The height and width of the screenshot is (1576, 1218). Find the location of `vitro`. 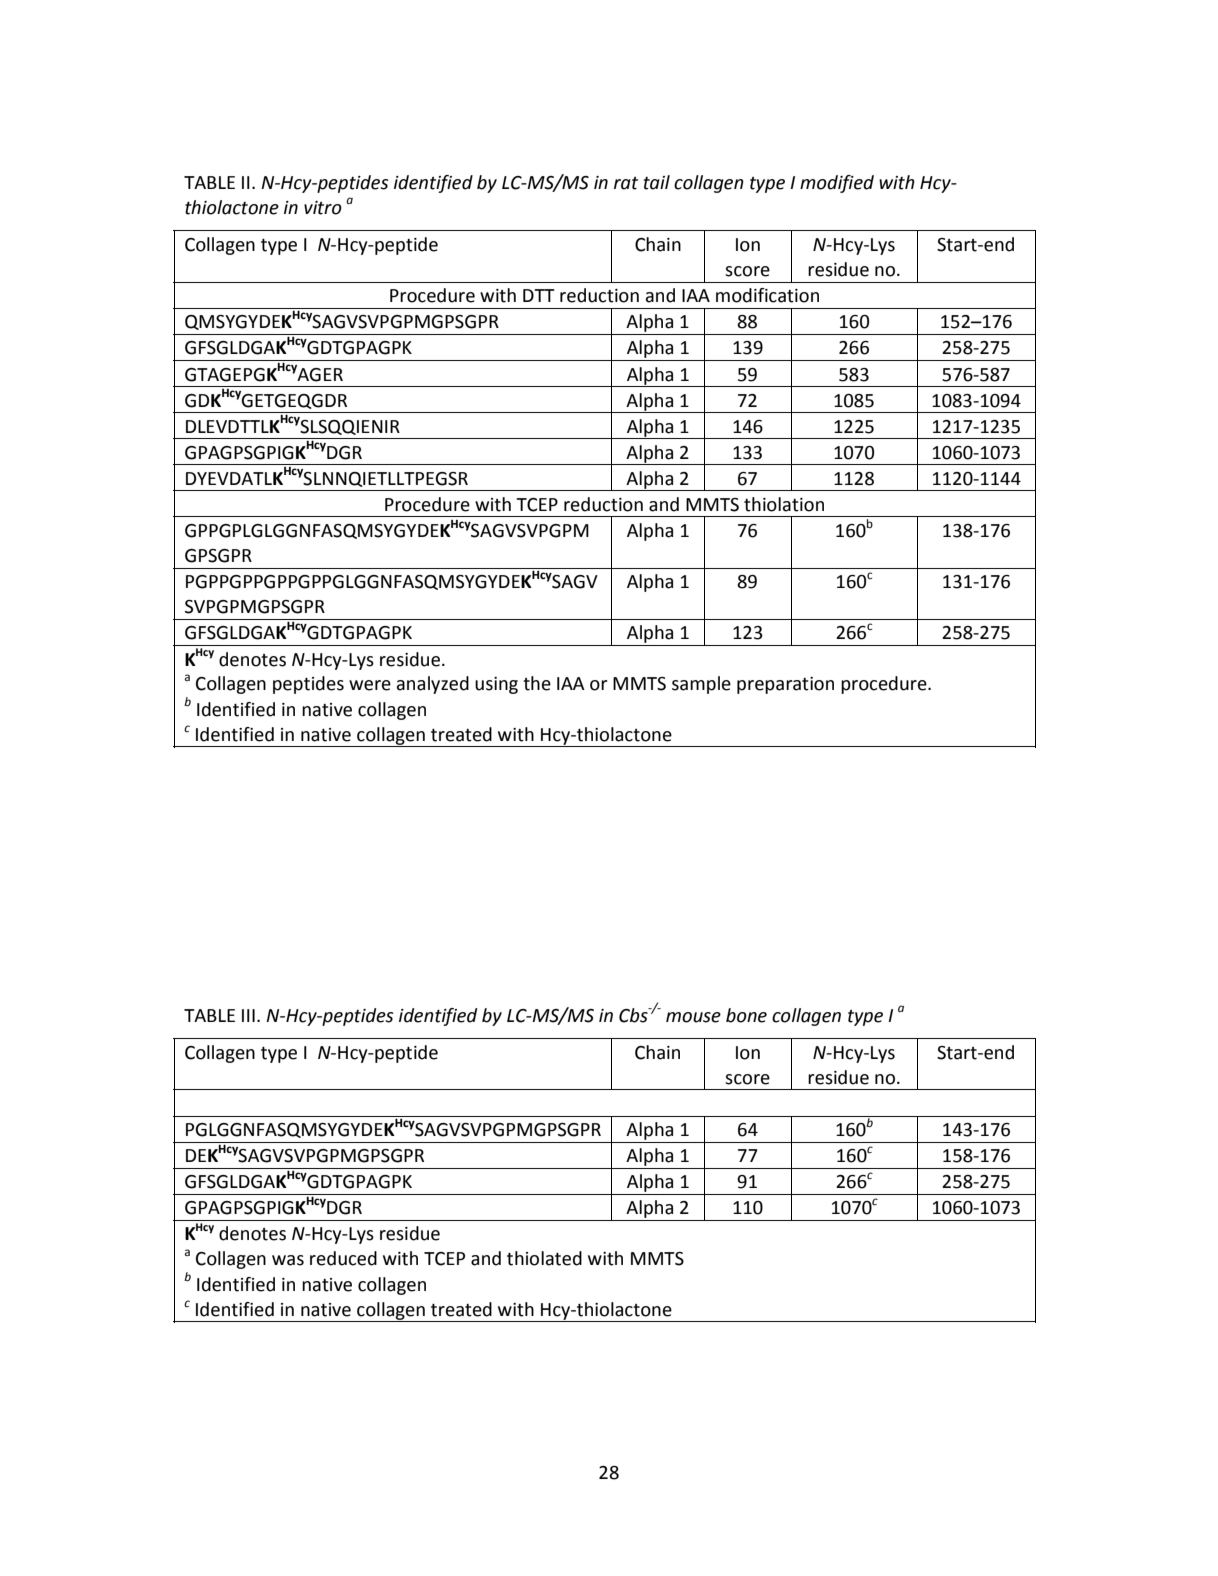

vitro is located at coordinates (323, 208).
